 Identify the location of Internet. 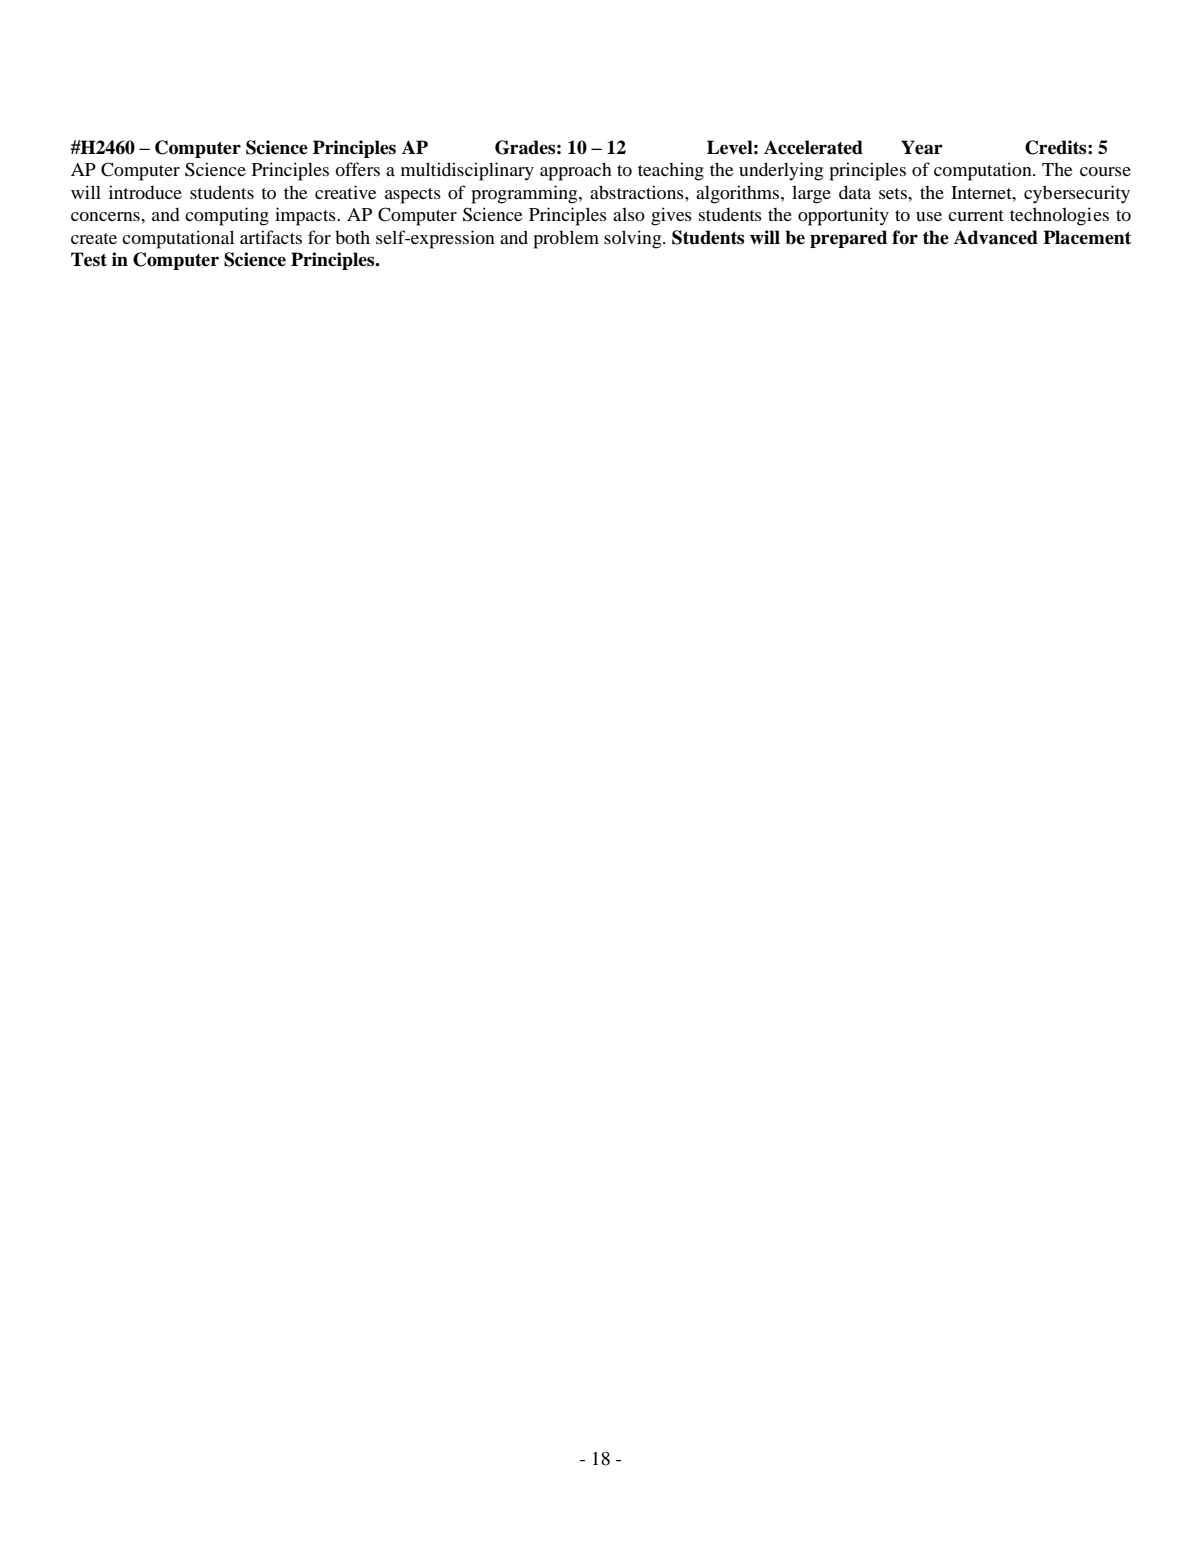
(982, 192).
